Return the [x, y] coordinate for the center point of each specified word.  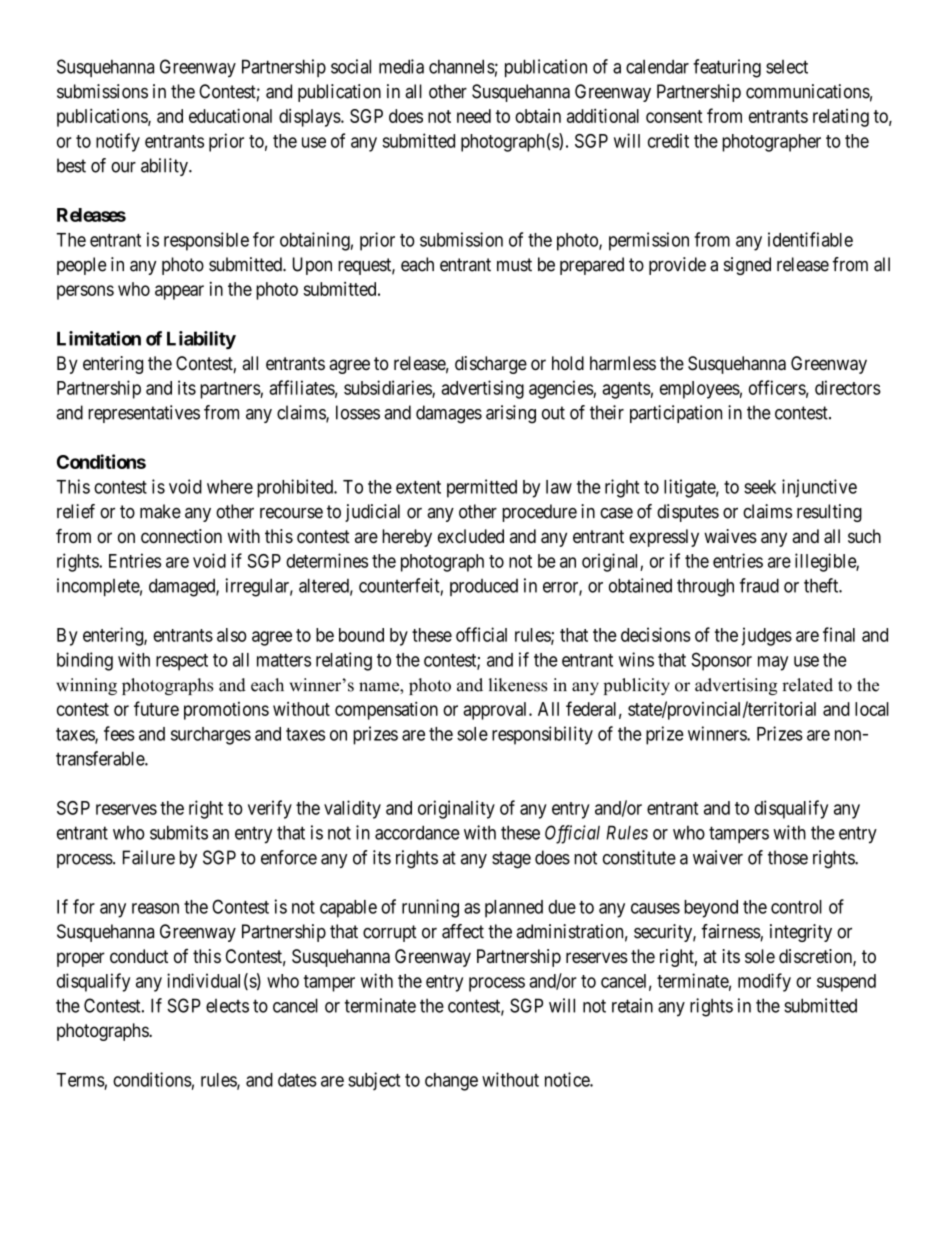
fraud [759, 585]
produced [484, 587]
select [787, 67]
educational [230, 115]
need [474, 116]
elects [227, 1006]
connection [181, 536]
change [451, 1082]
